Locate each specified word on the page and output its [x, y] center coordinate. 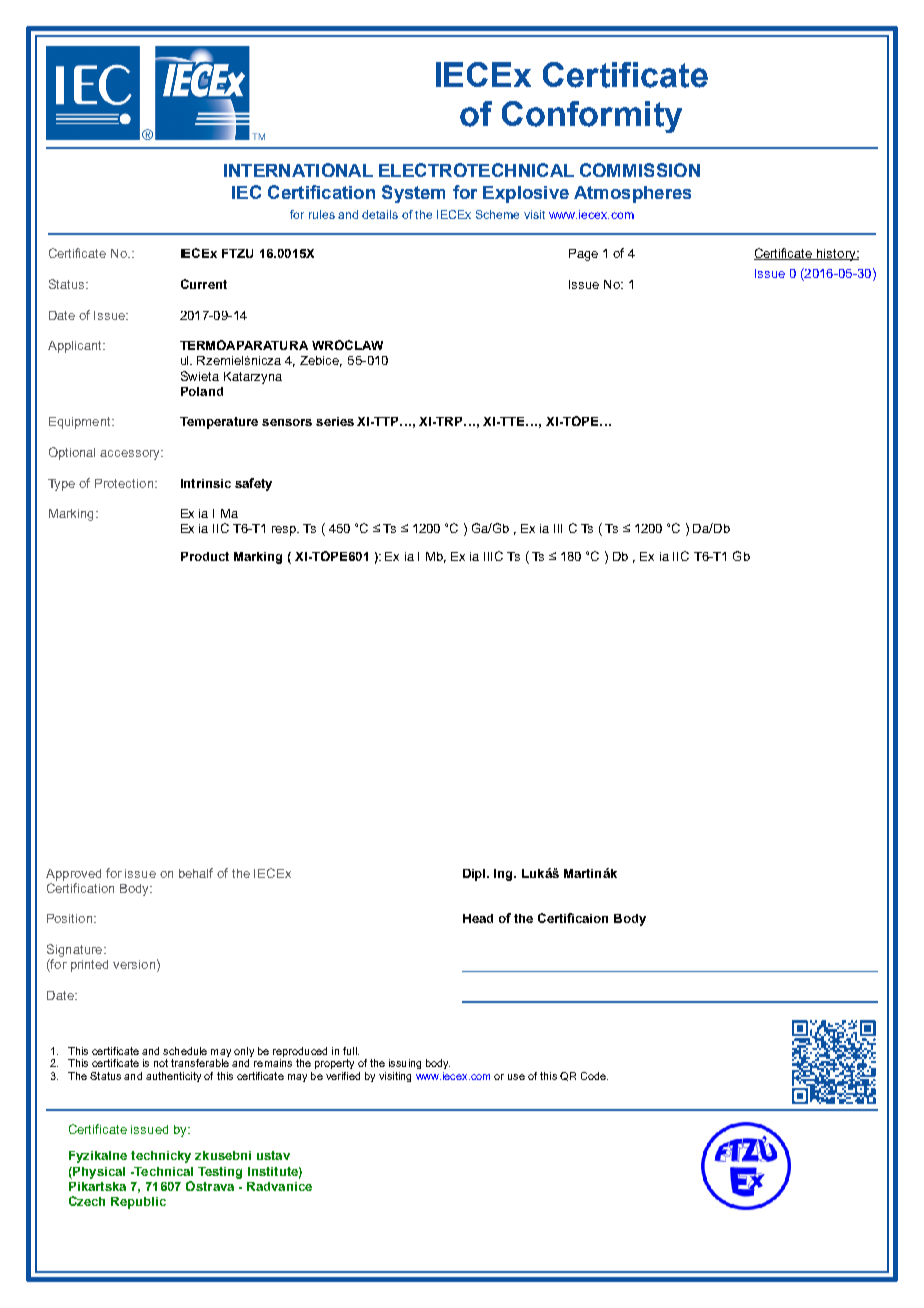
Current [204, 284]
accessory [131, 455]
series [335, 421]
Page [583, 255]
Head [478, 918]
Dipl [475, 875]
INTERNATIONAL [298, 170]
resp [285, 531]
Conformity [592, 117]
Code [594, 1076]
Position [71, 918]
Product [205, 556]
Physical [98, 1173]
